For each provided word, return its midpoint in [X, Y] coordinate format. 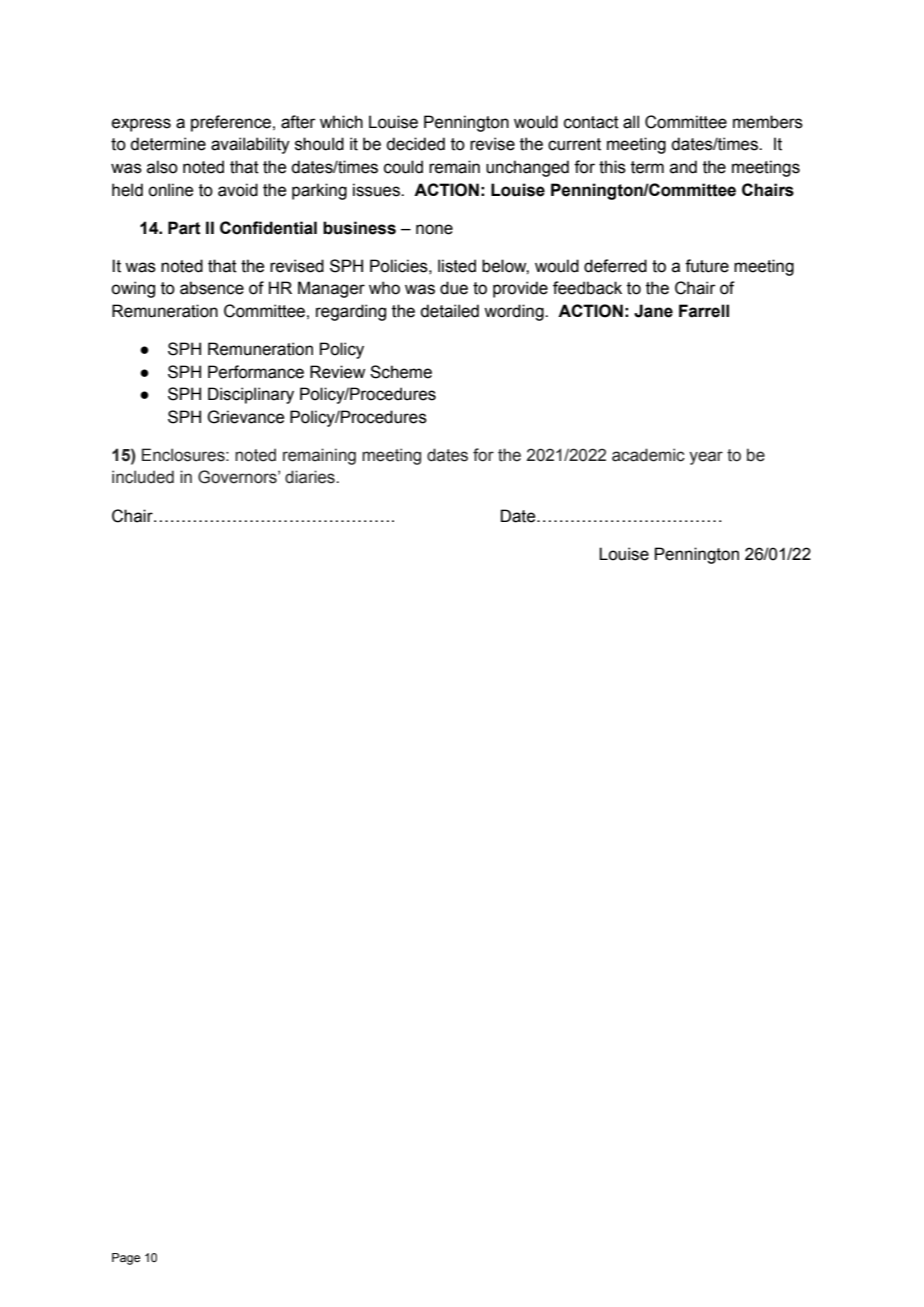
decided [415, 144]
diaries [311, 477]
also [162, 167]
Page [126, 1259]
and [683, 167]
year [706, 458]
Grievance [245, 417]
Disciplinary [251, 395]
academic [648, 455]
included [143, 477]
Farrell [704, 311]
